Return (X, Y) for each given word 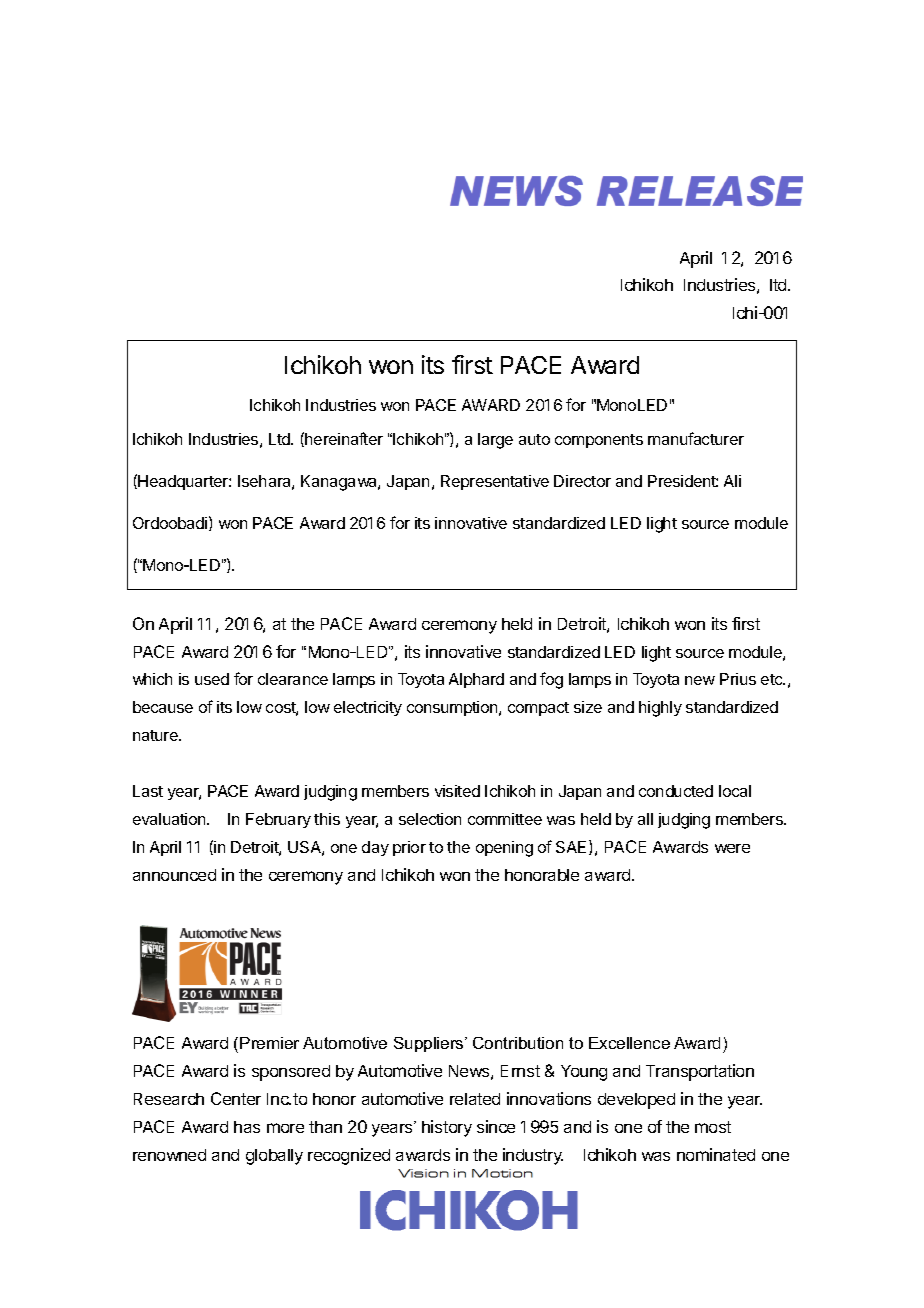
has (247, 1127)
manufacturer (696, 438)
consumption (453, 708)
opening (504, 849)
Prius (738, 679)
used (212, 679)
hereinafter (344, 438)
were (732, 848)
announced (174, 875)
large (495, 441)
